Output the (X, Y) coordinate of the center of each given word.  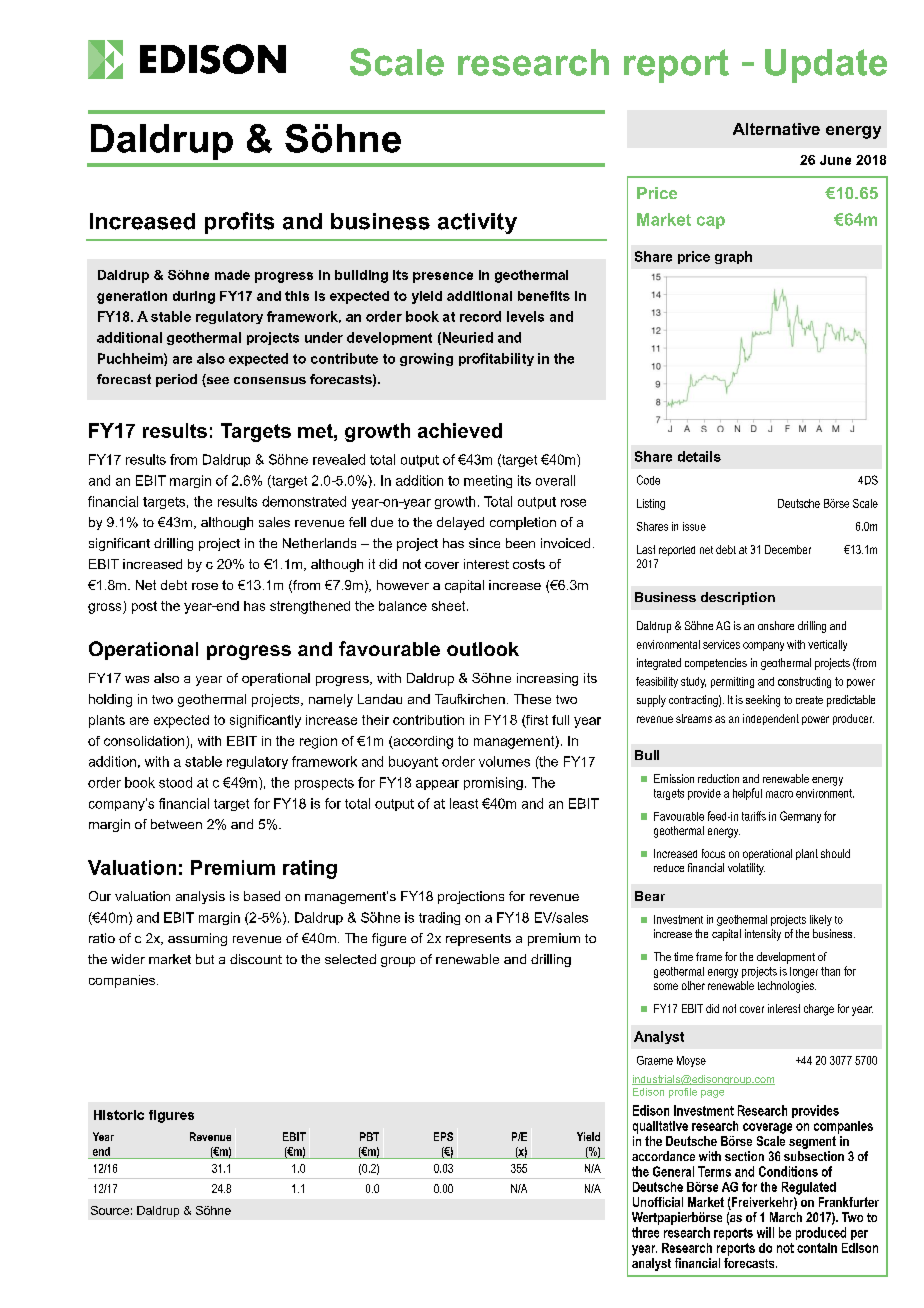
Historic (119, 1115)
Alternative (776, 129)
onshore (776, 625)
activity (477, 223)
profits (239, 223)
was (137, 679)
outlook (483, 649)
